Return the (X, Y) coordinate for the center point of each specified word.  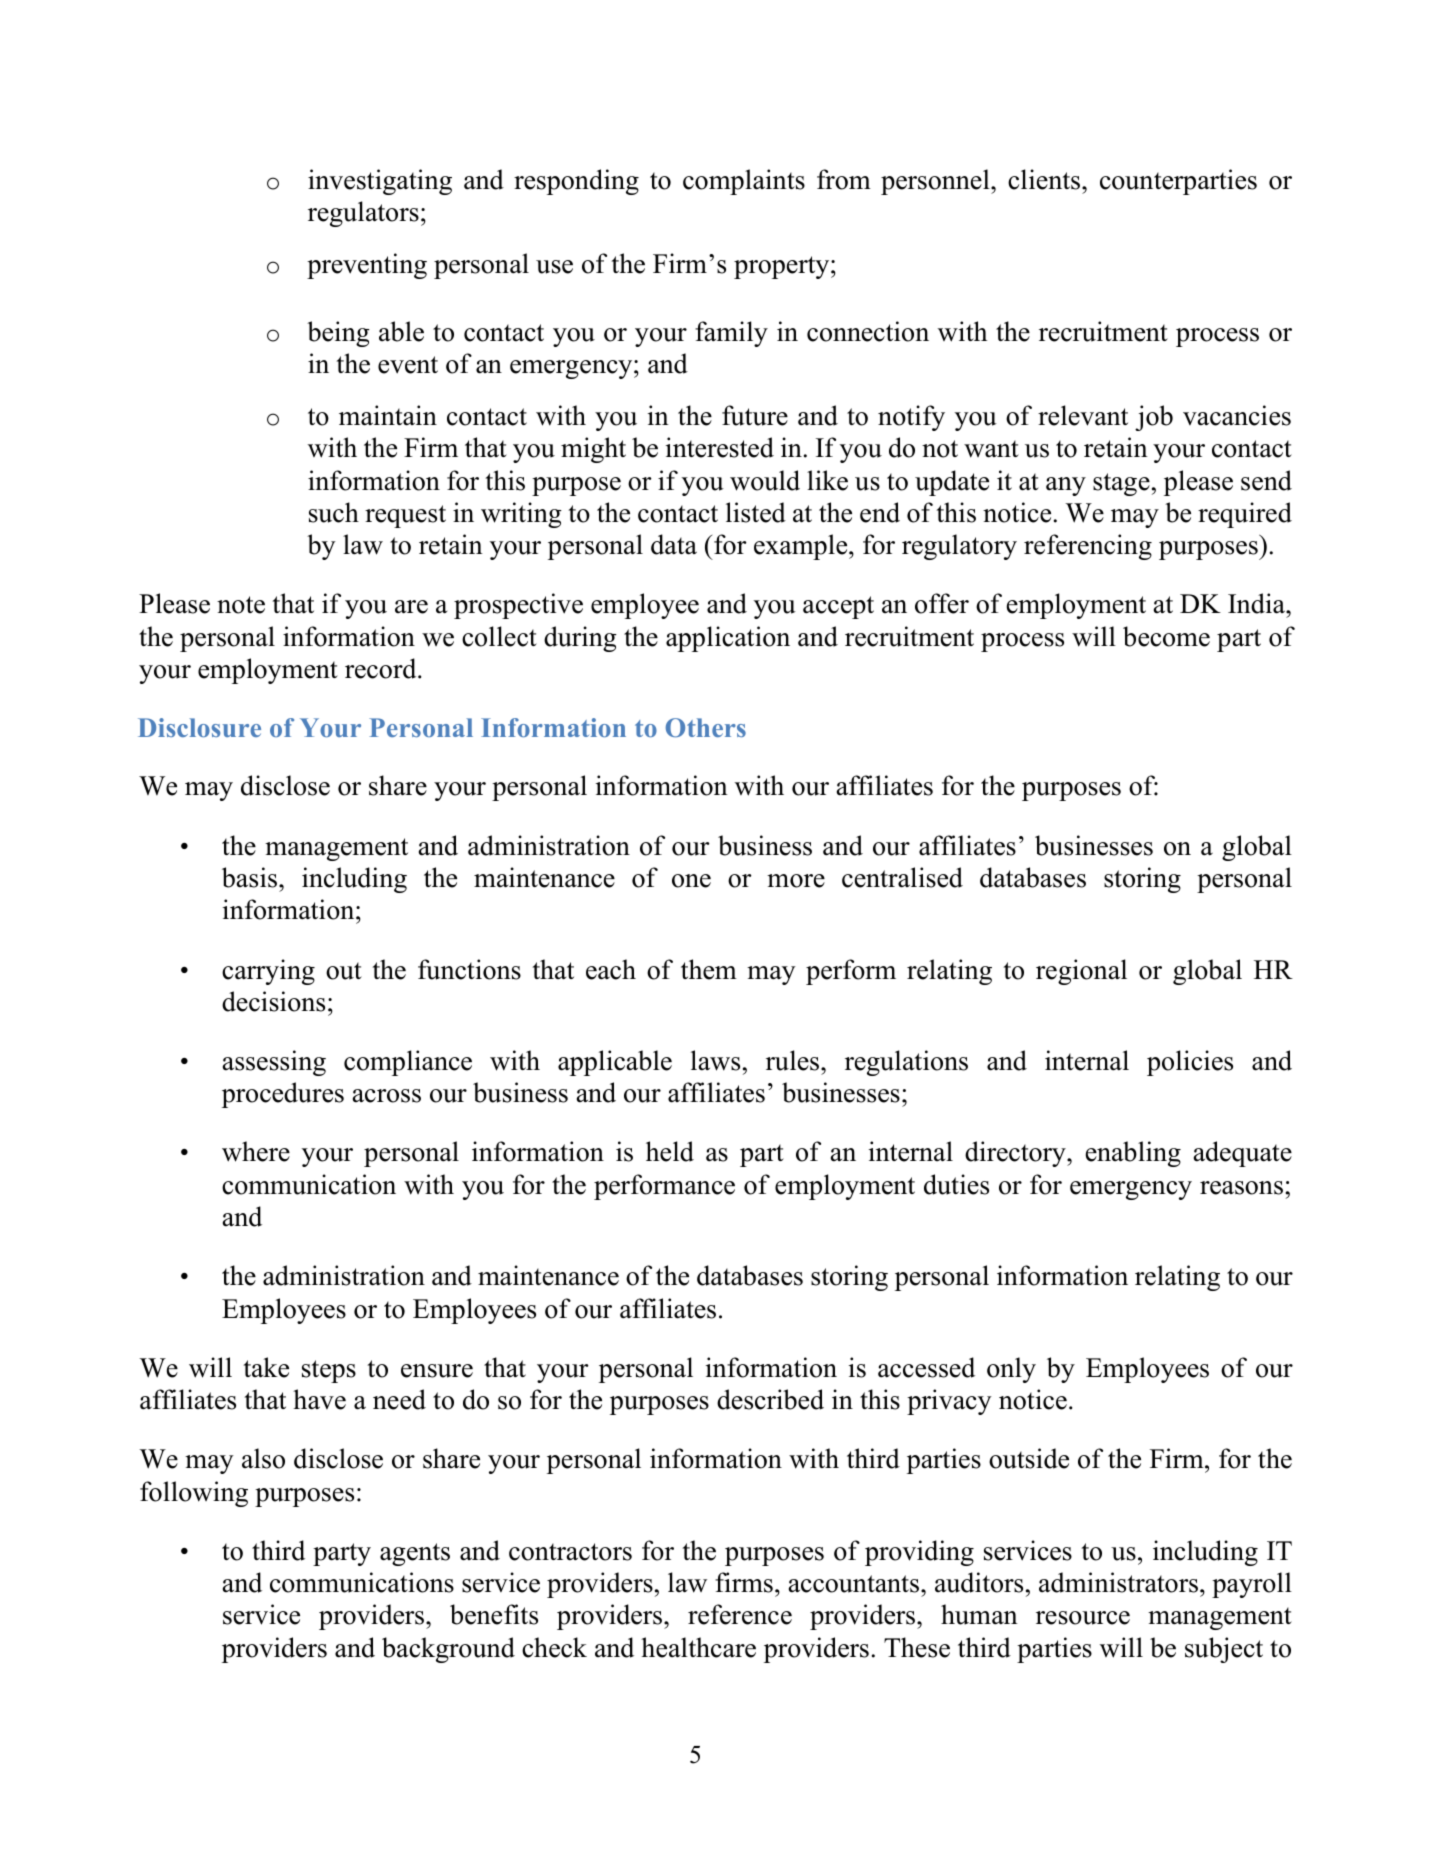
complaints (744, 182)
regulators (363, 214)
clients (1045, 179)
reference (740, 1614)
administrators (1118, 1582)
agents (415, 1554)
